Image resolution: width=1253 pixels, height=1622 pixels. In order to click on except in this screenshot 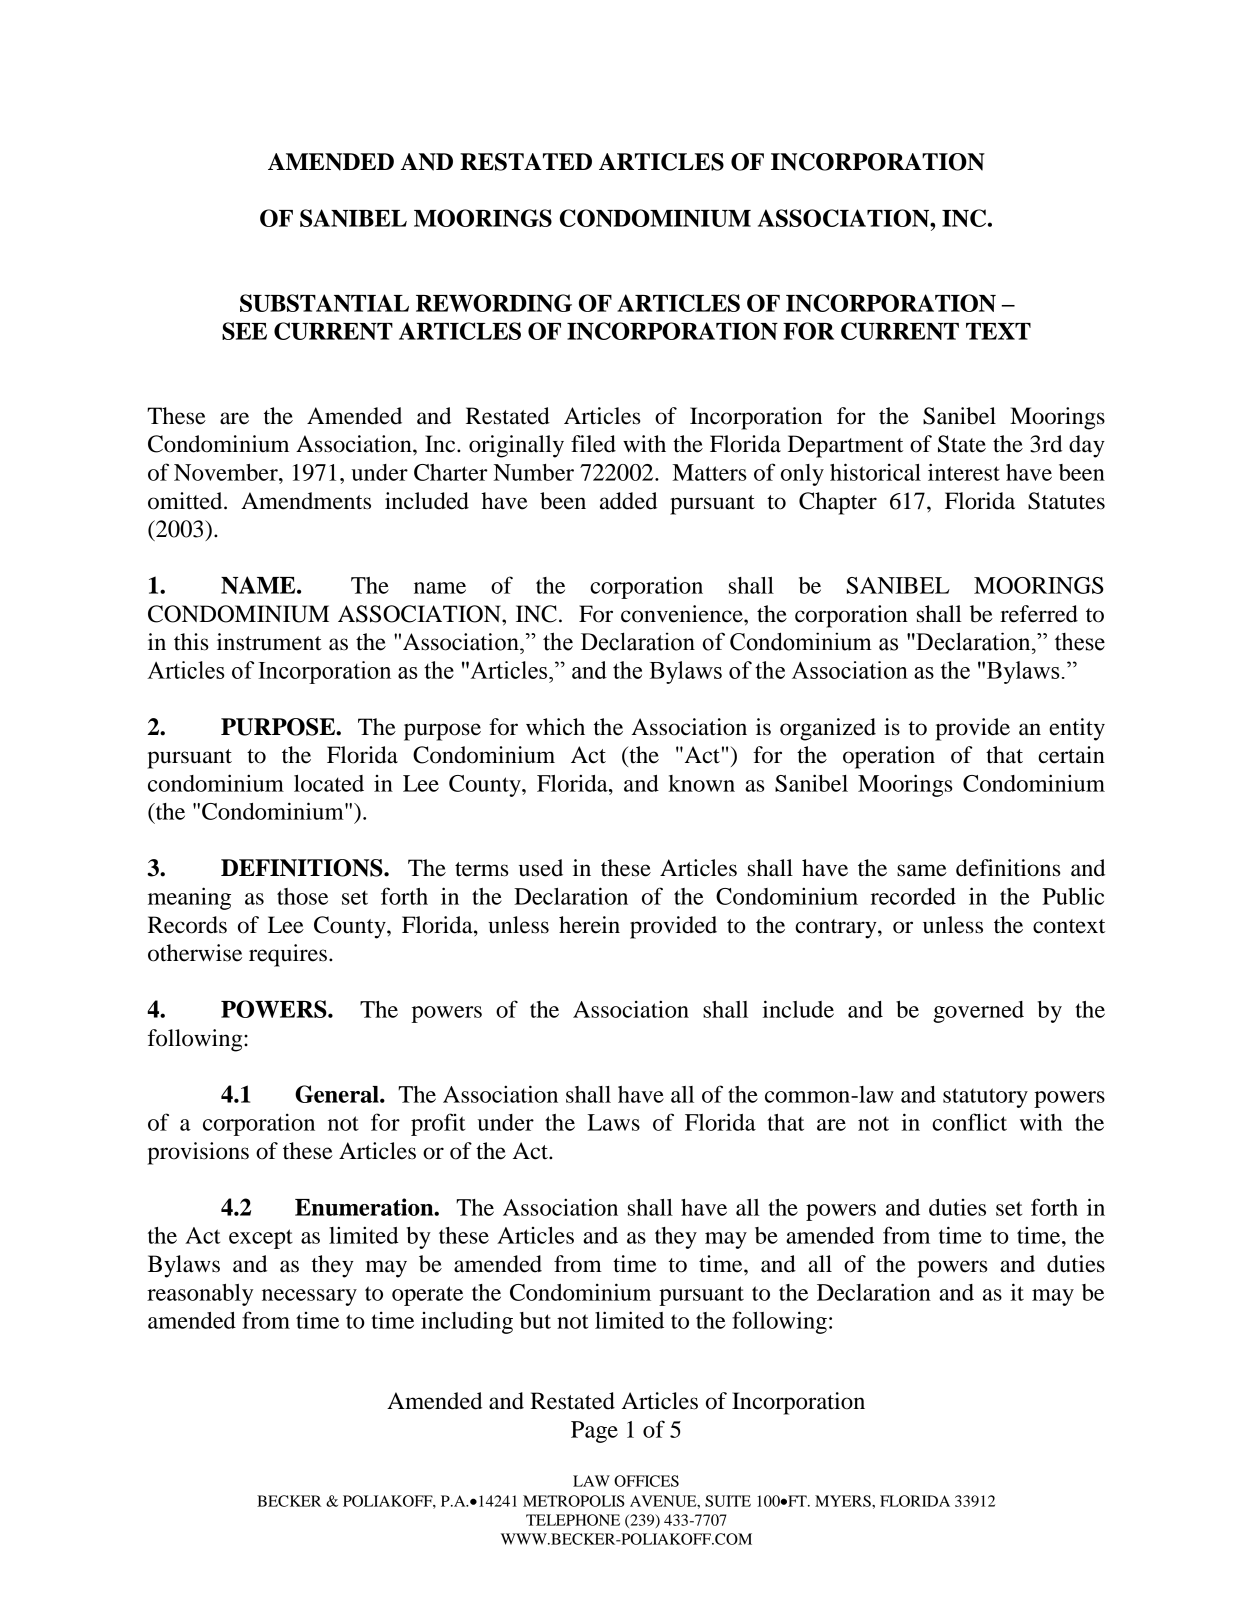, I will do `click(261, 1239)`.
